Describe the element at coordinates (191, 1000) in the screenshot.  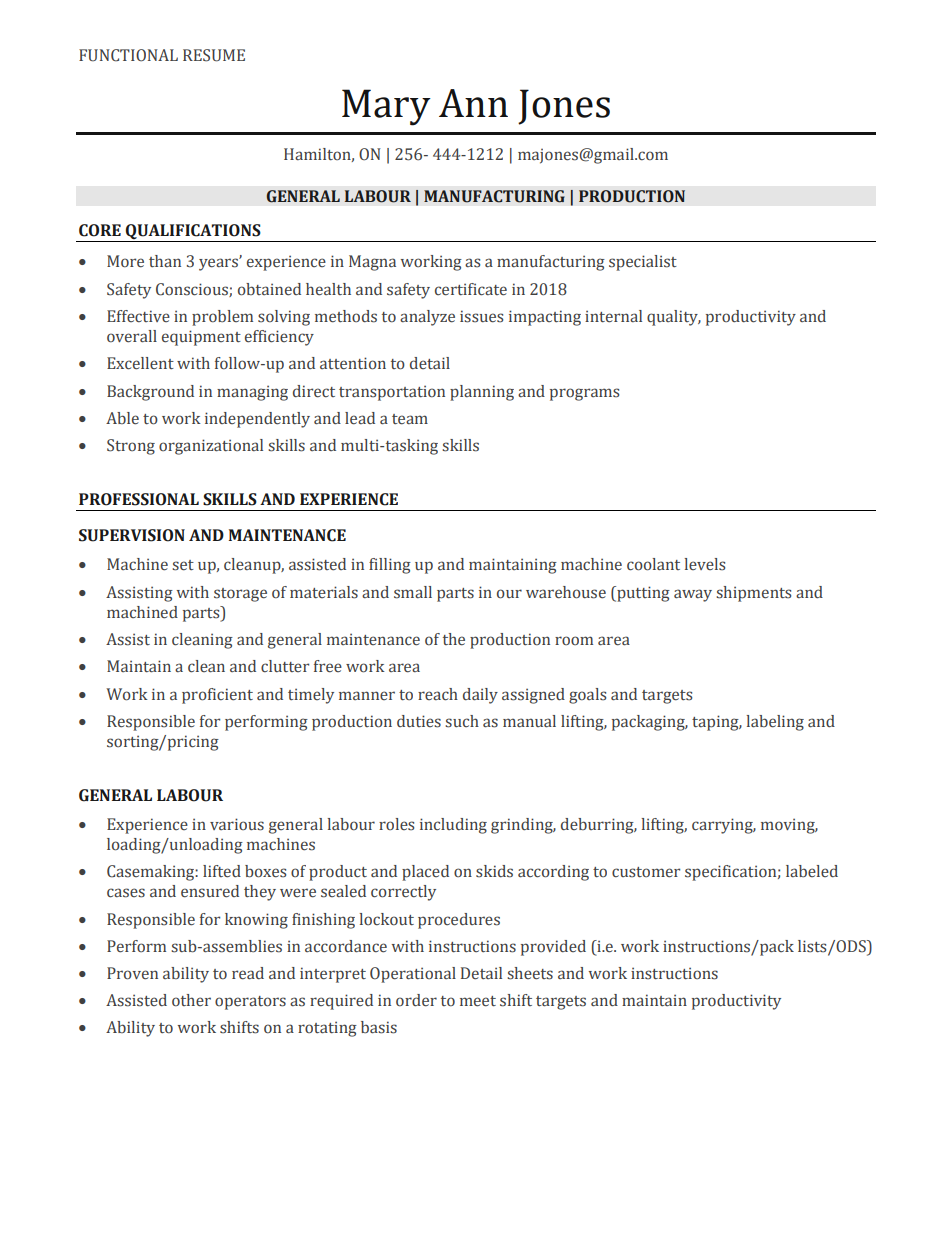
I see `other` at that location.
